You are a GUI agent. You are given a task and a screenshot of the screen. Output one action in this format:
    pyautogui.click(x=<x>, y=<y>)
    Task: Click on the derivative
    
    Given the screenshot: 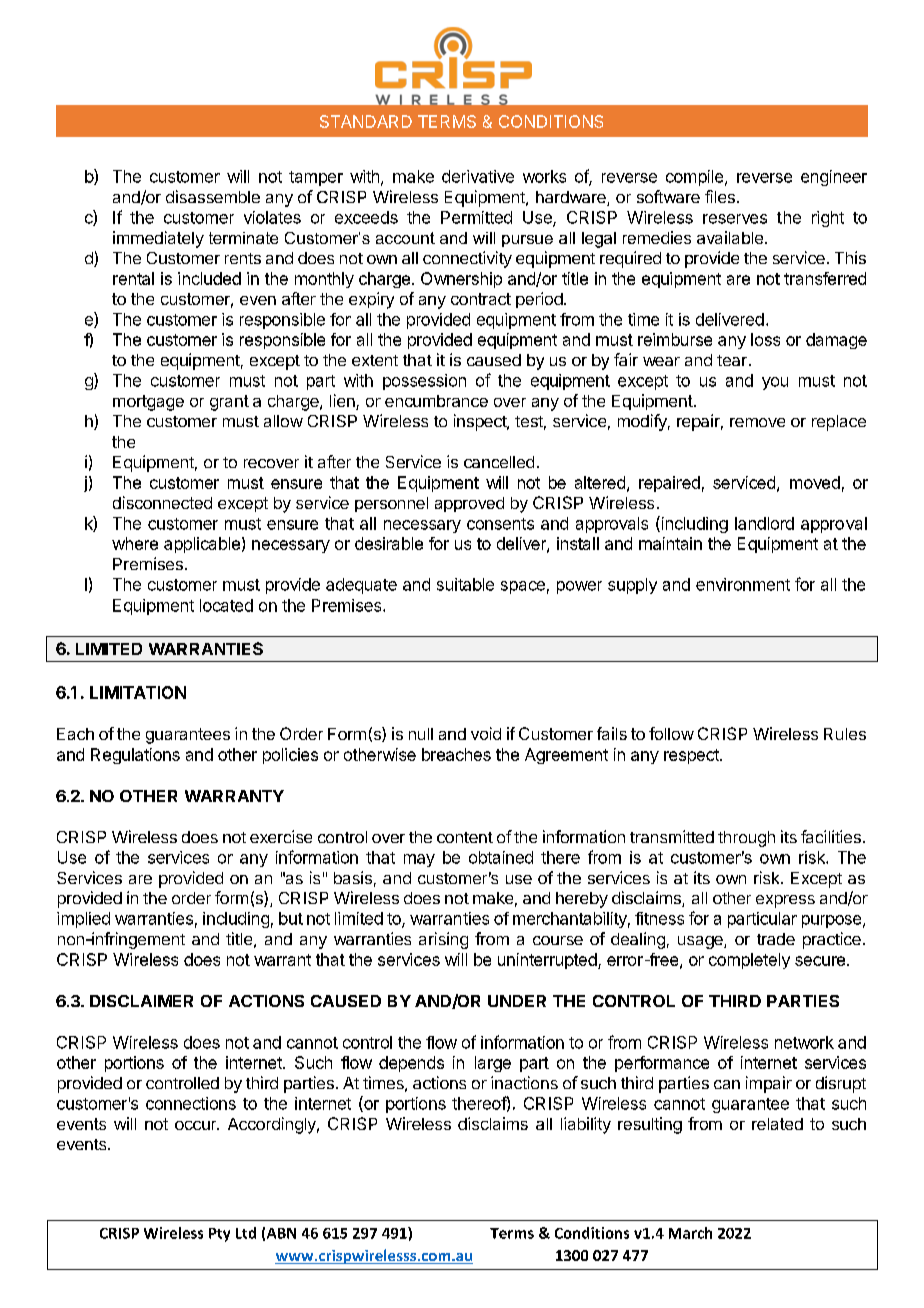 What is the action you would take?
    pyautogui.click(x=478, y=176)
